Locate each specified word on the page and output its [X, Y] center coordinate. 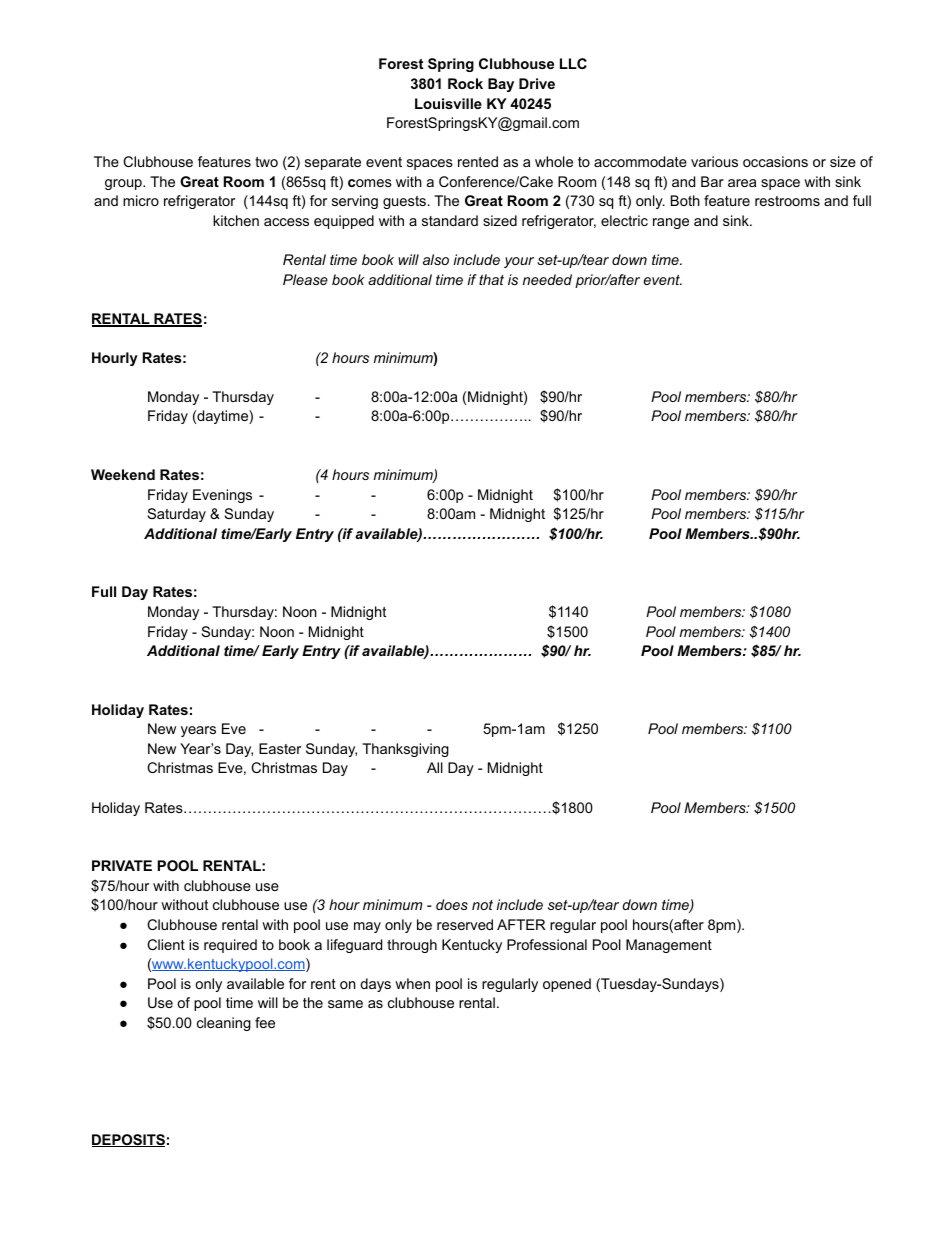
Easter [280, 748]
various [714, 161]
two [266, 162]
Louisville [448, 103]
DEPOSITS [128, 1140]
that [491, 279]
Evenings [222, 496]
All [435, 767]
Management [669, 946]
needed [547, 279]
